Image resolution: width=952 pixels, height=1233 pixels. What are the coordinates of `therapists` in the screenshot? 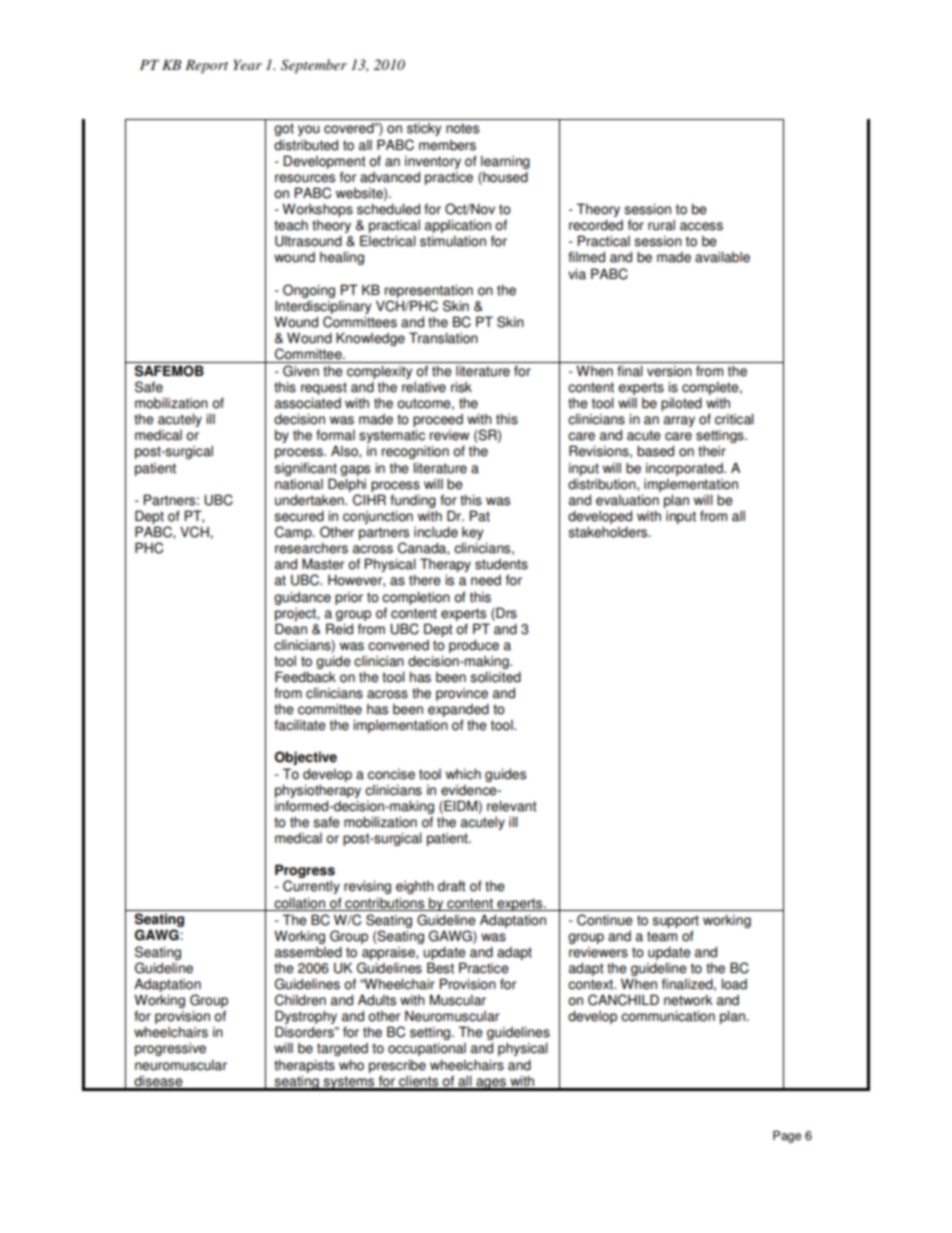 It's located at (304, 1066).
